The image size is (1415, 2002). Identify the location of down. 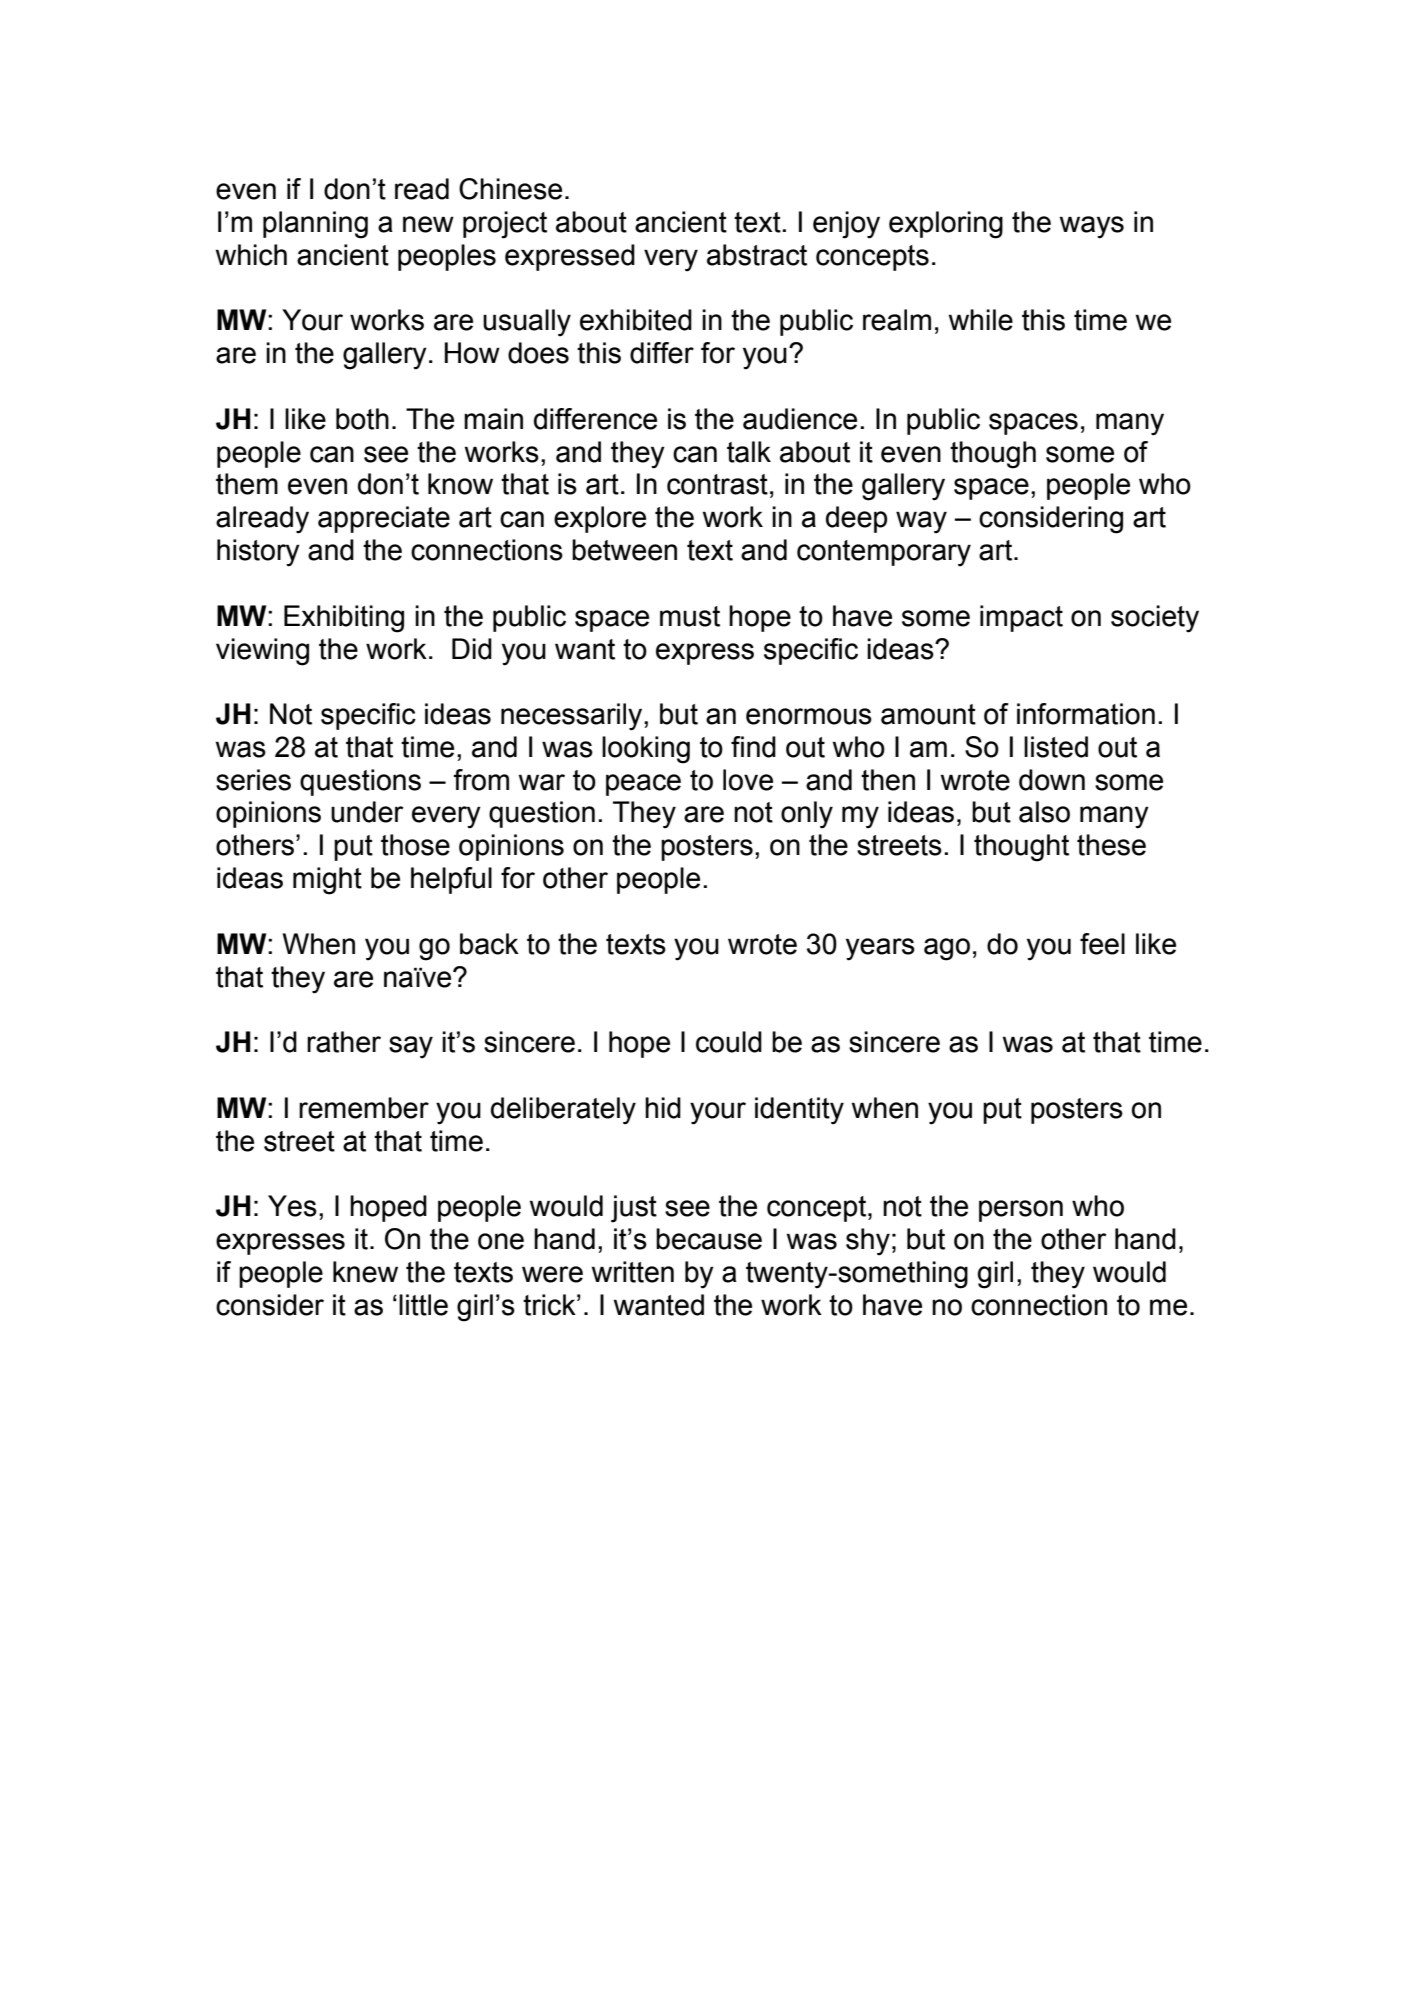
(1052, 780).
